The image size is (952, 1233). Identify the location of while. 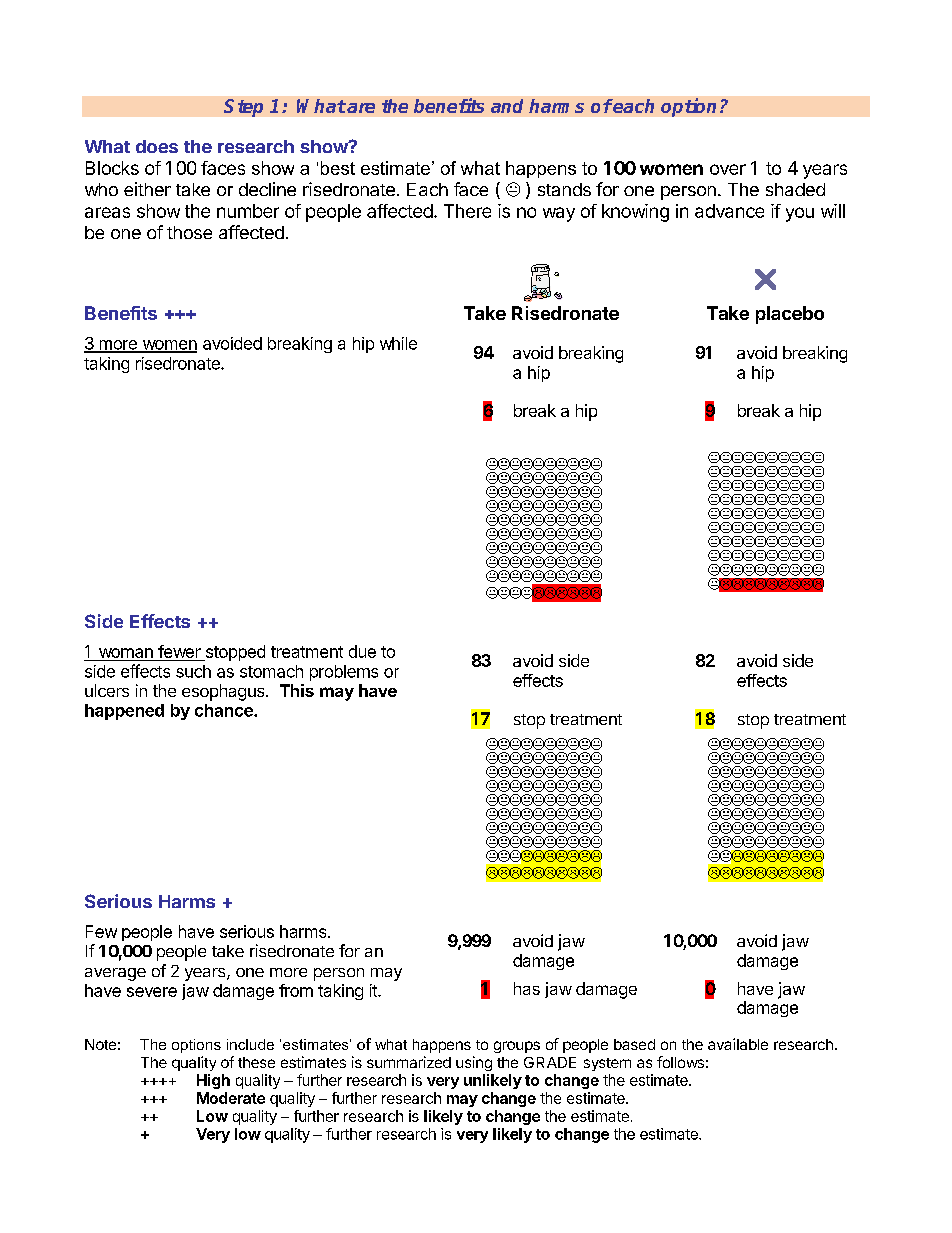
(398, 343).
